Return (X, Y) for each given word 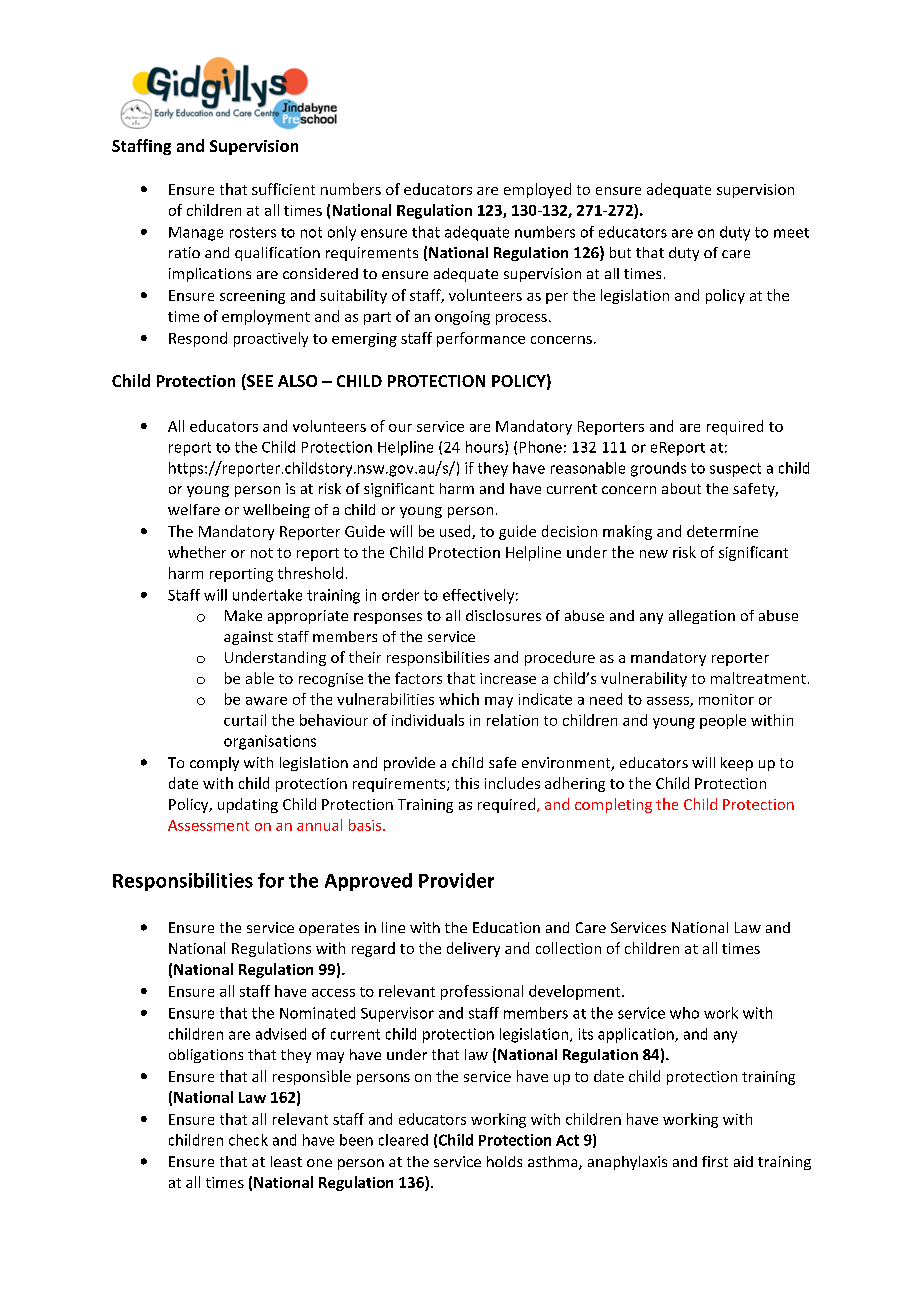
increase (508, 678)
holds (504, 1161)
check (248, 1140)
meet (791, 233)
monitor (726, 699)
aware (266, 701)
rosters (253, 232)
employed (537, 190)
